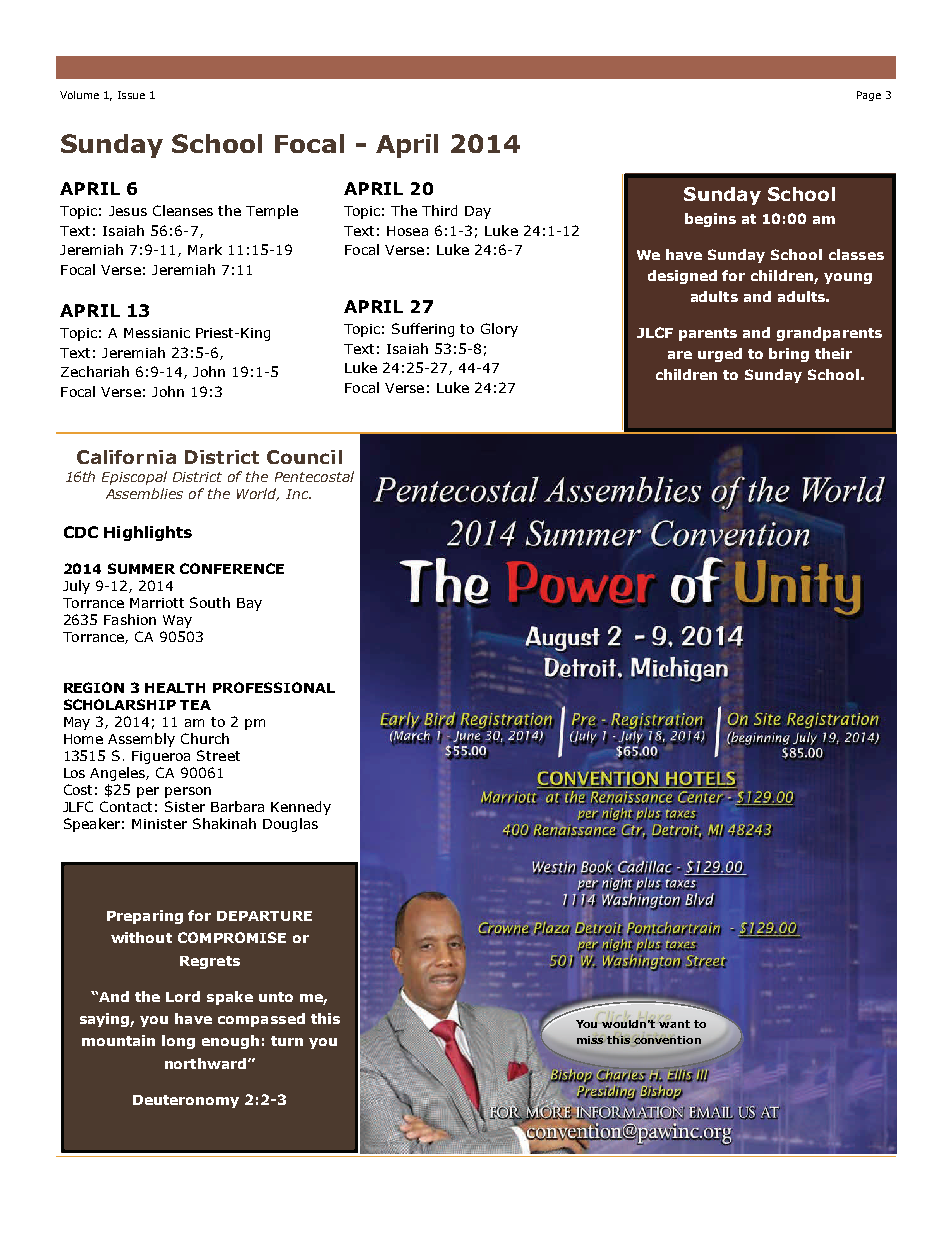 The height and width of the screenshot is (1233, 952). Describe the element at coordinates (869, 96) in the screenshot. I see `Page` at that location.
